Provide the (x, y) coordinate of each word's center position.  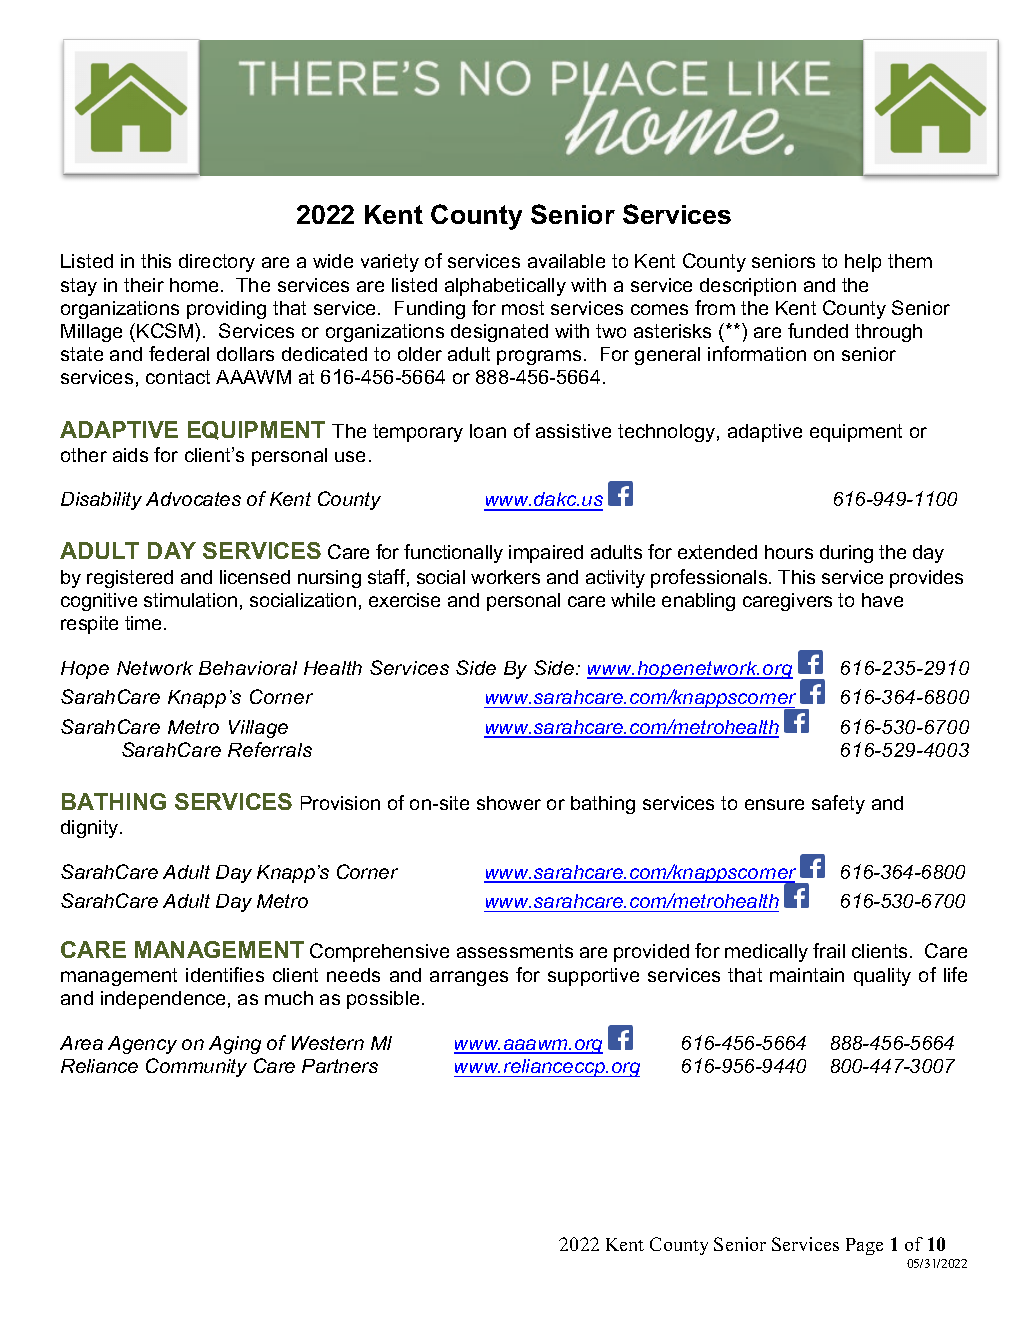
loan (488, 431)
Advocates (193, 499)
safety (838, 804)
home (194, 285)
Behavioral (248, 668)
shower (509, 803)
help (863, 263)
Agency (142, 1045)
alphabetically (505, 287)
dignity (91, 829)
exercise (404, 600)
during (846, 554)
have (882, 600)
